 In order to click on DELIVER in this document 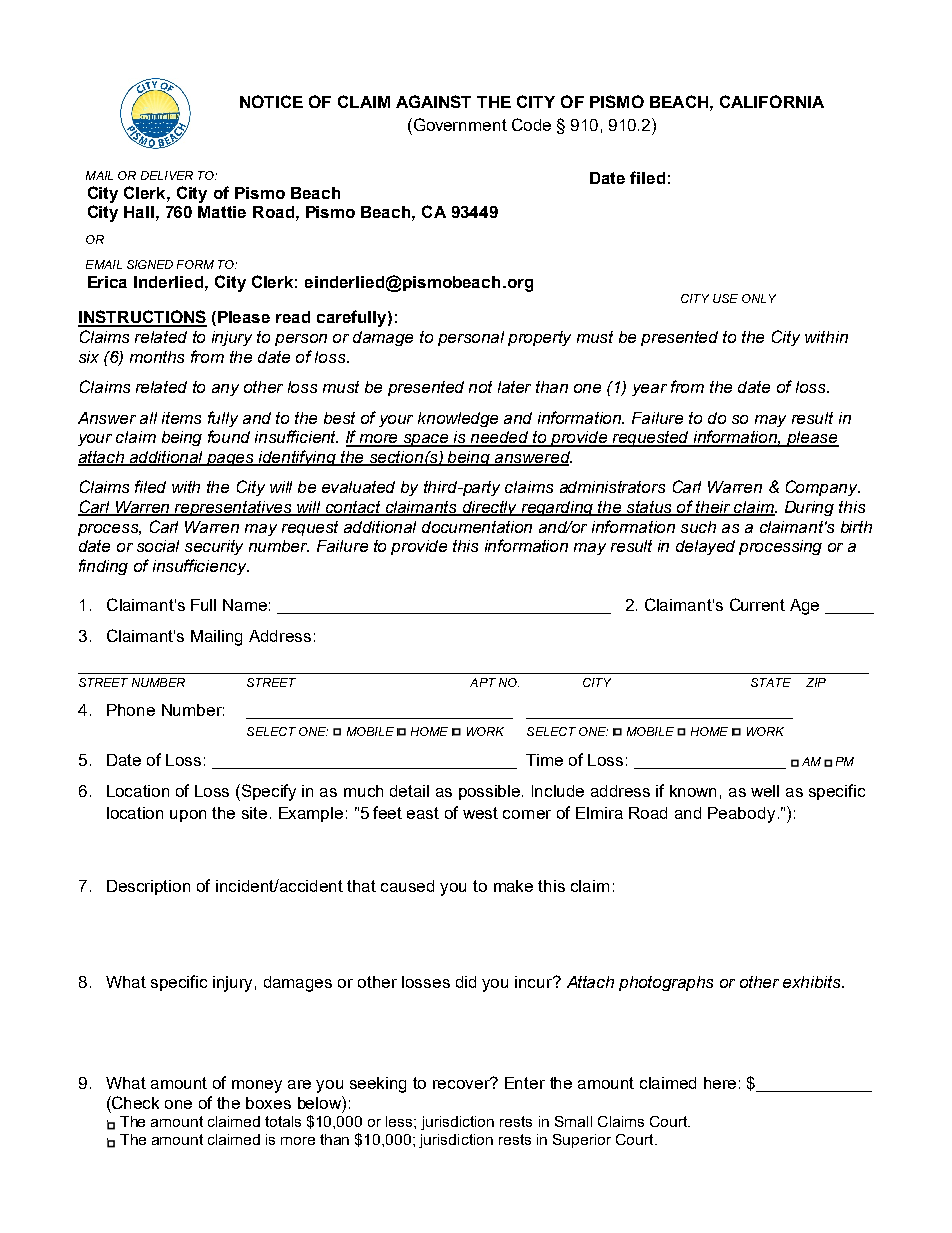, I will do `click(167, 175)`.
